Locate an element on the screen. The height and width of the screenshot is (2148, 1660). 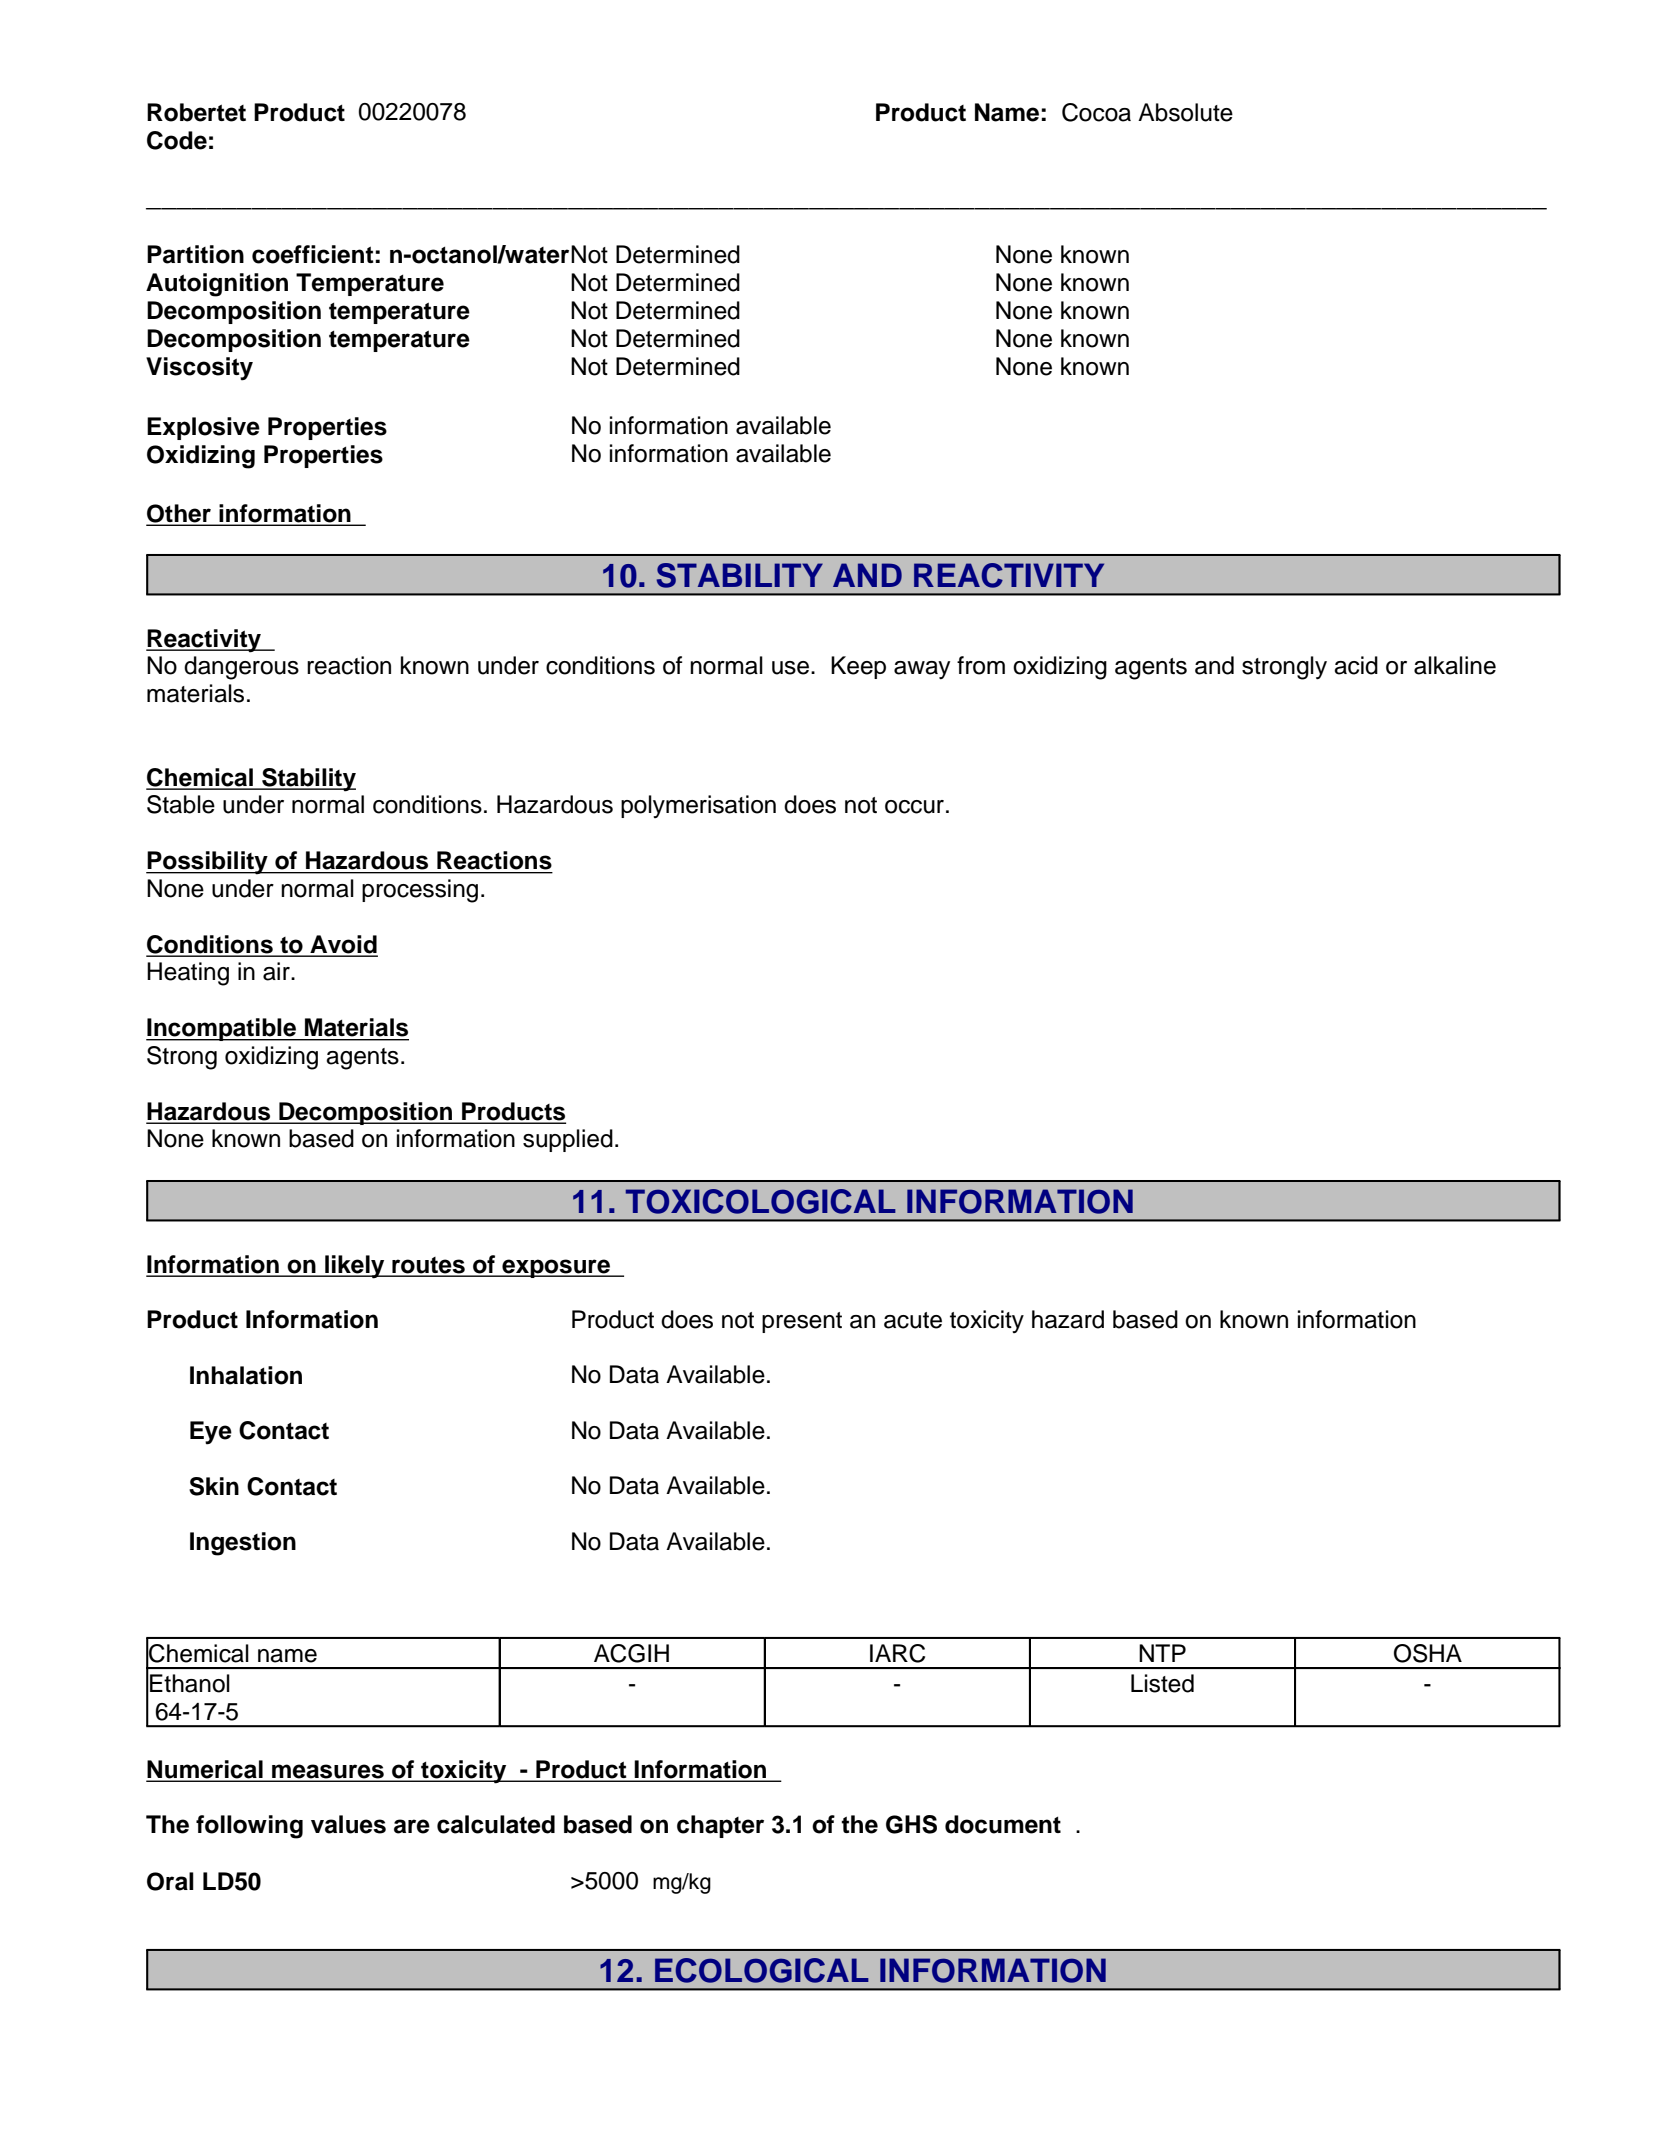
Absolute is located at coordinates (1185, 112).
